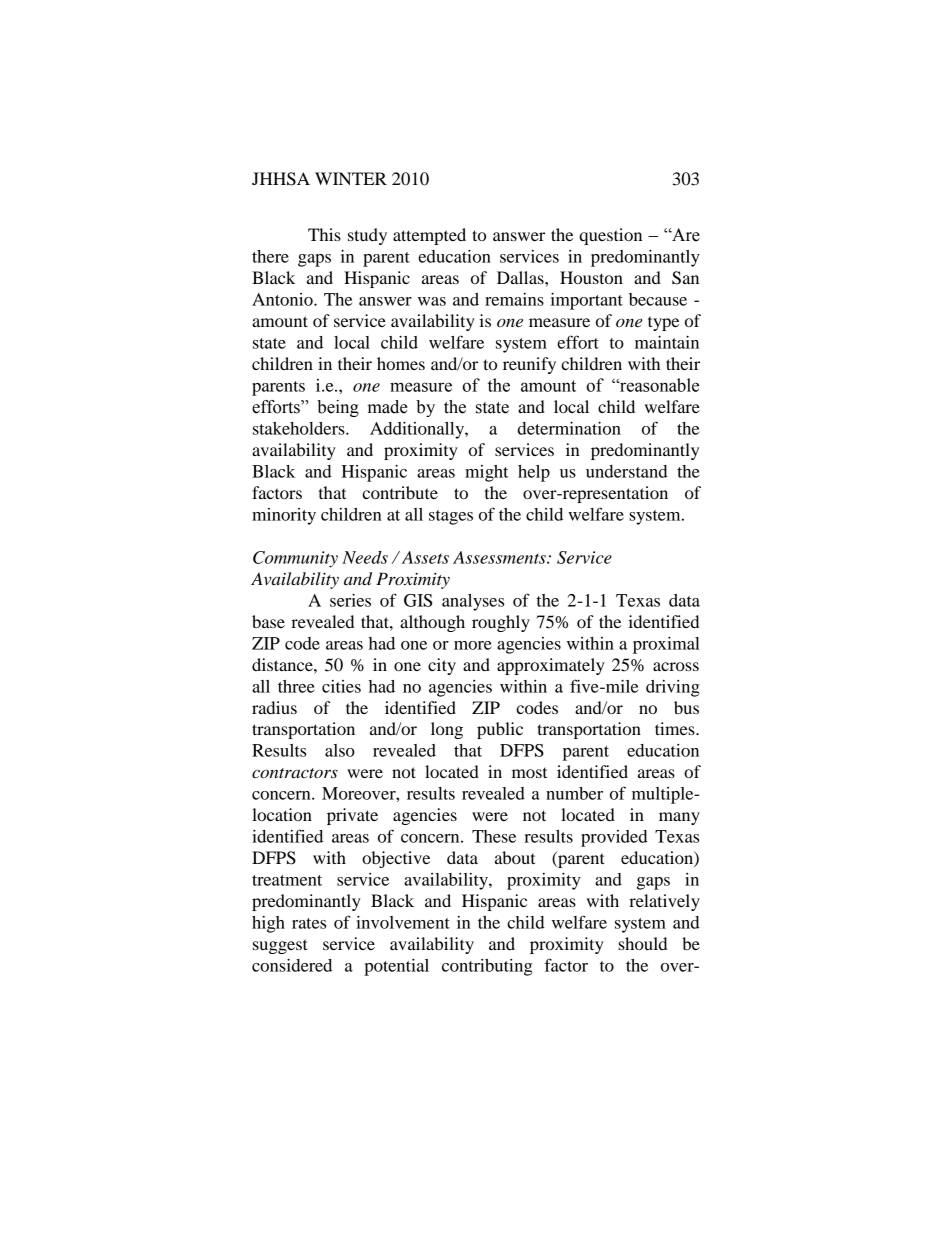 The width and height of the image is (952, 1233). What do you see at coordinates (309, 923) in the image?
I see `rates` at bounding box center [309, 923].
